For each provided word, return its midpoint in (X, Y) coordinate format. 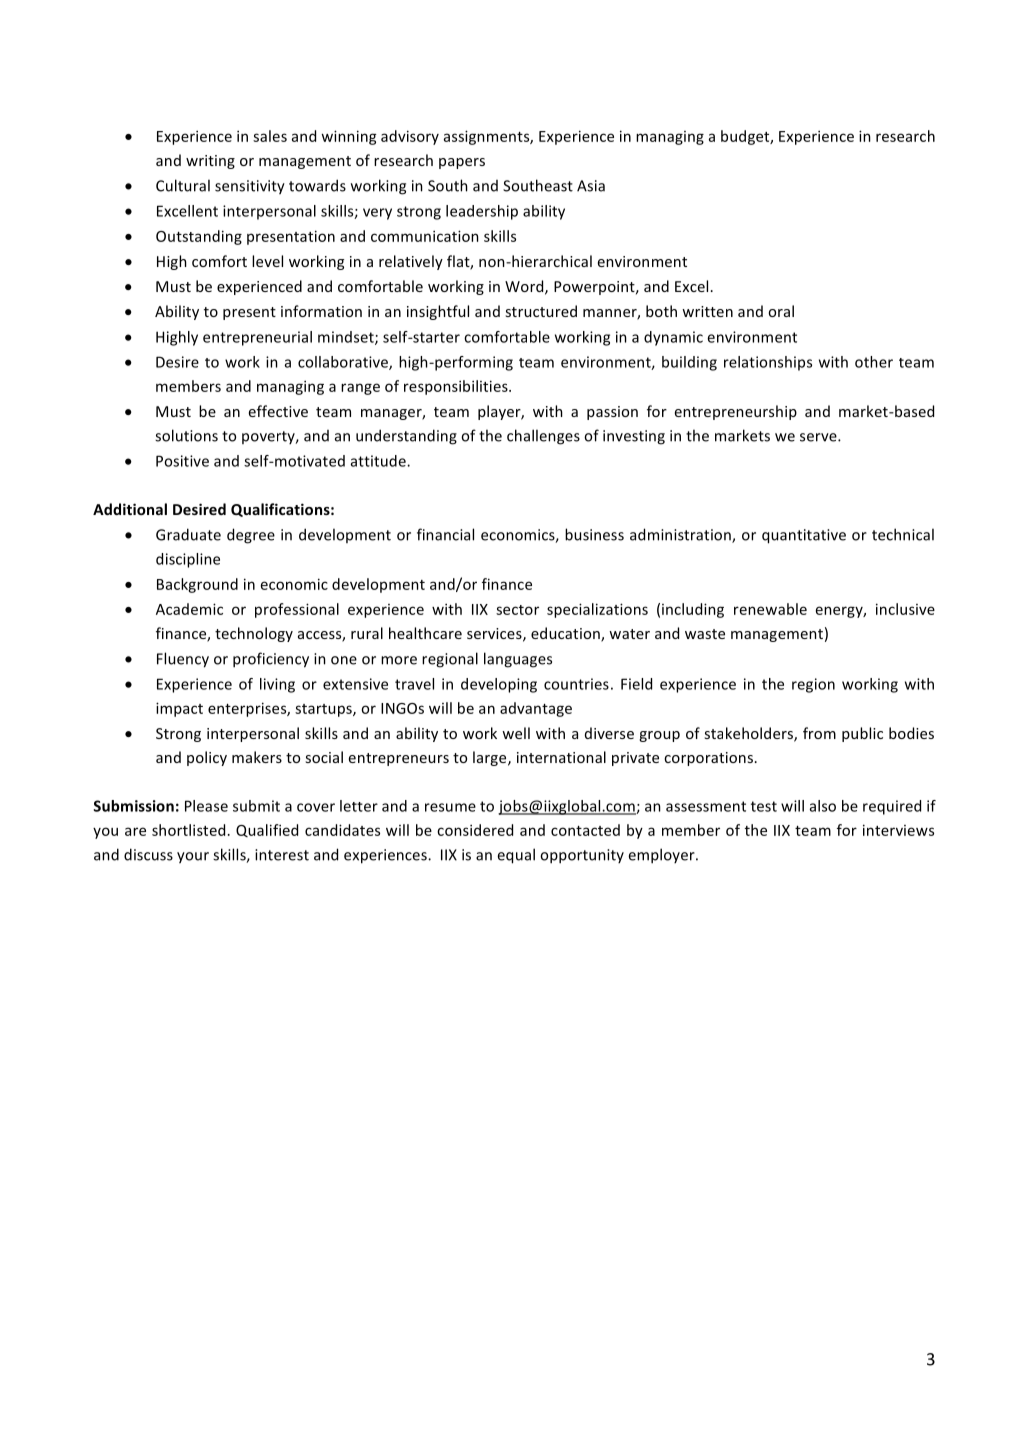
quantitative (804, 536)
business (594, 534)
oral (781, 311)
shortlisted (188, 830)
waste (705, 634)
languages (518, 660)
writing (210, 162)
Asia (591, 186)
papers (462, 163)
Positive (182, 461)
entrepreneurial (257, 338)
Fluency (183, 660)
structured (541, 311)
